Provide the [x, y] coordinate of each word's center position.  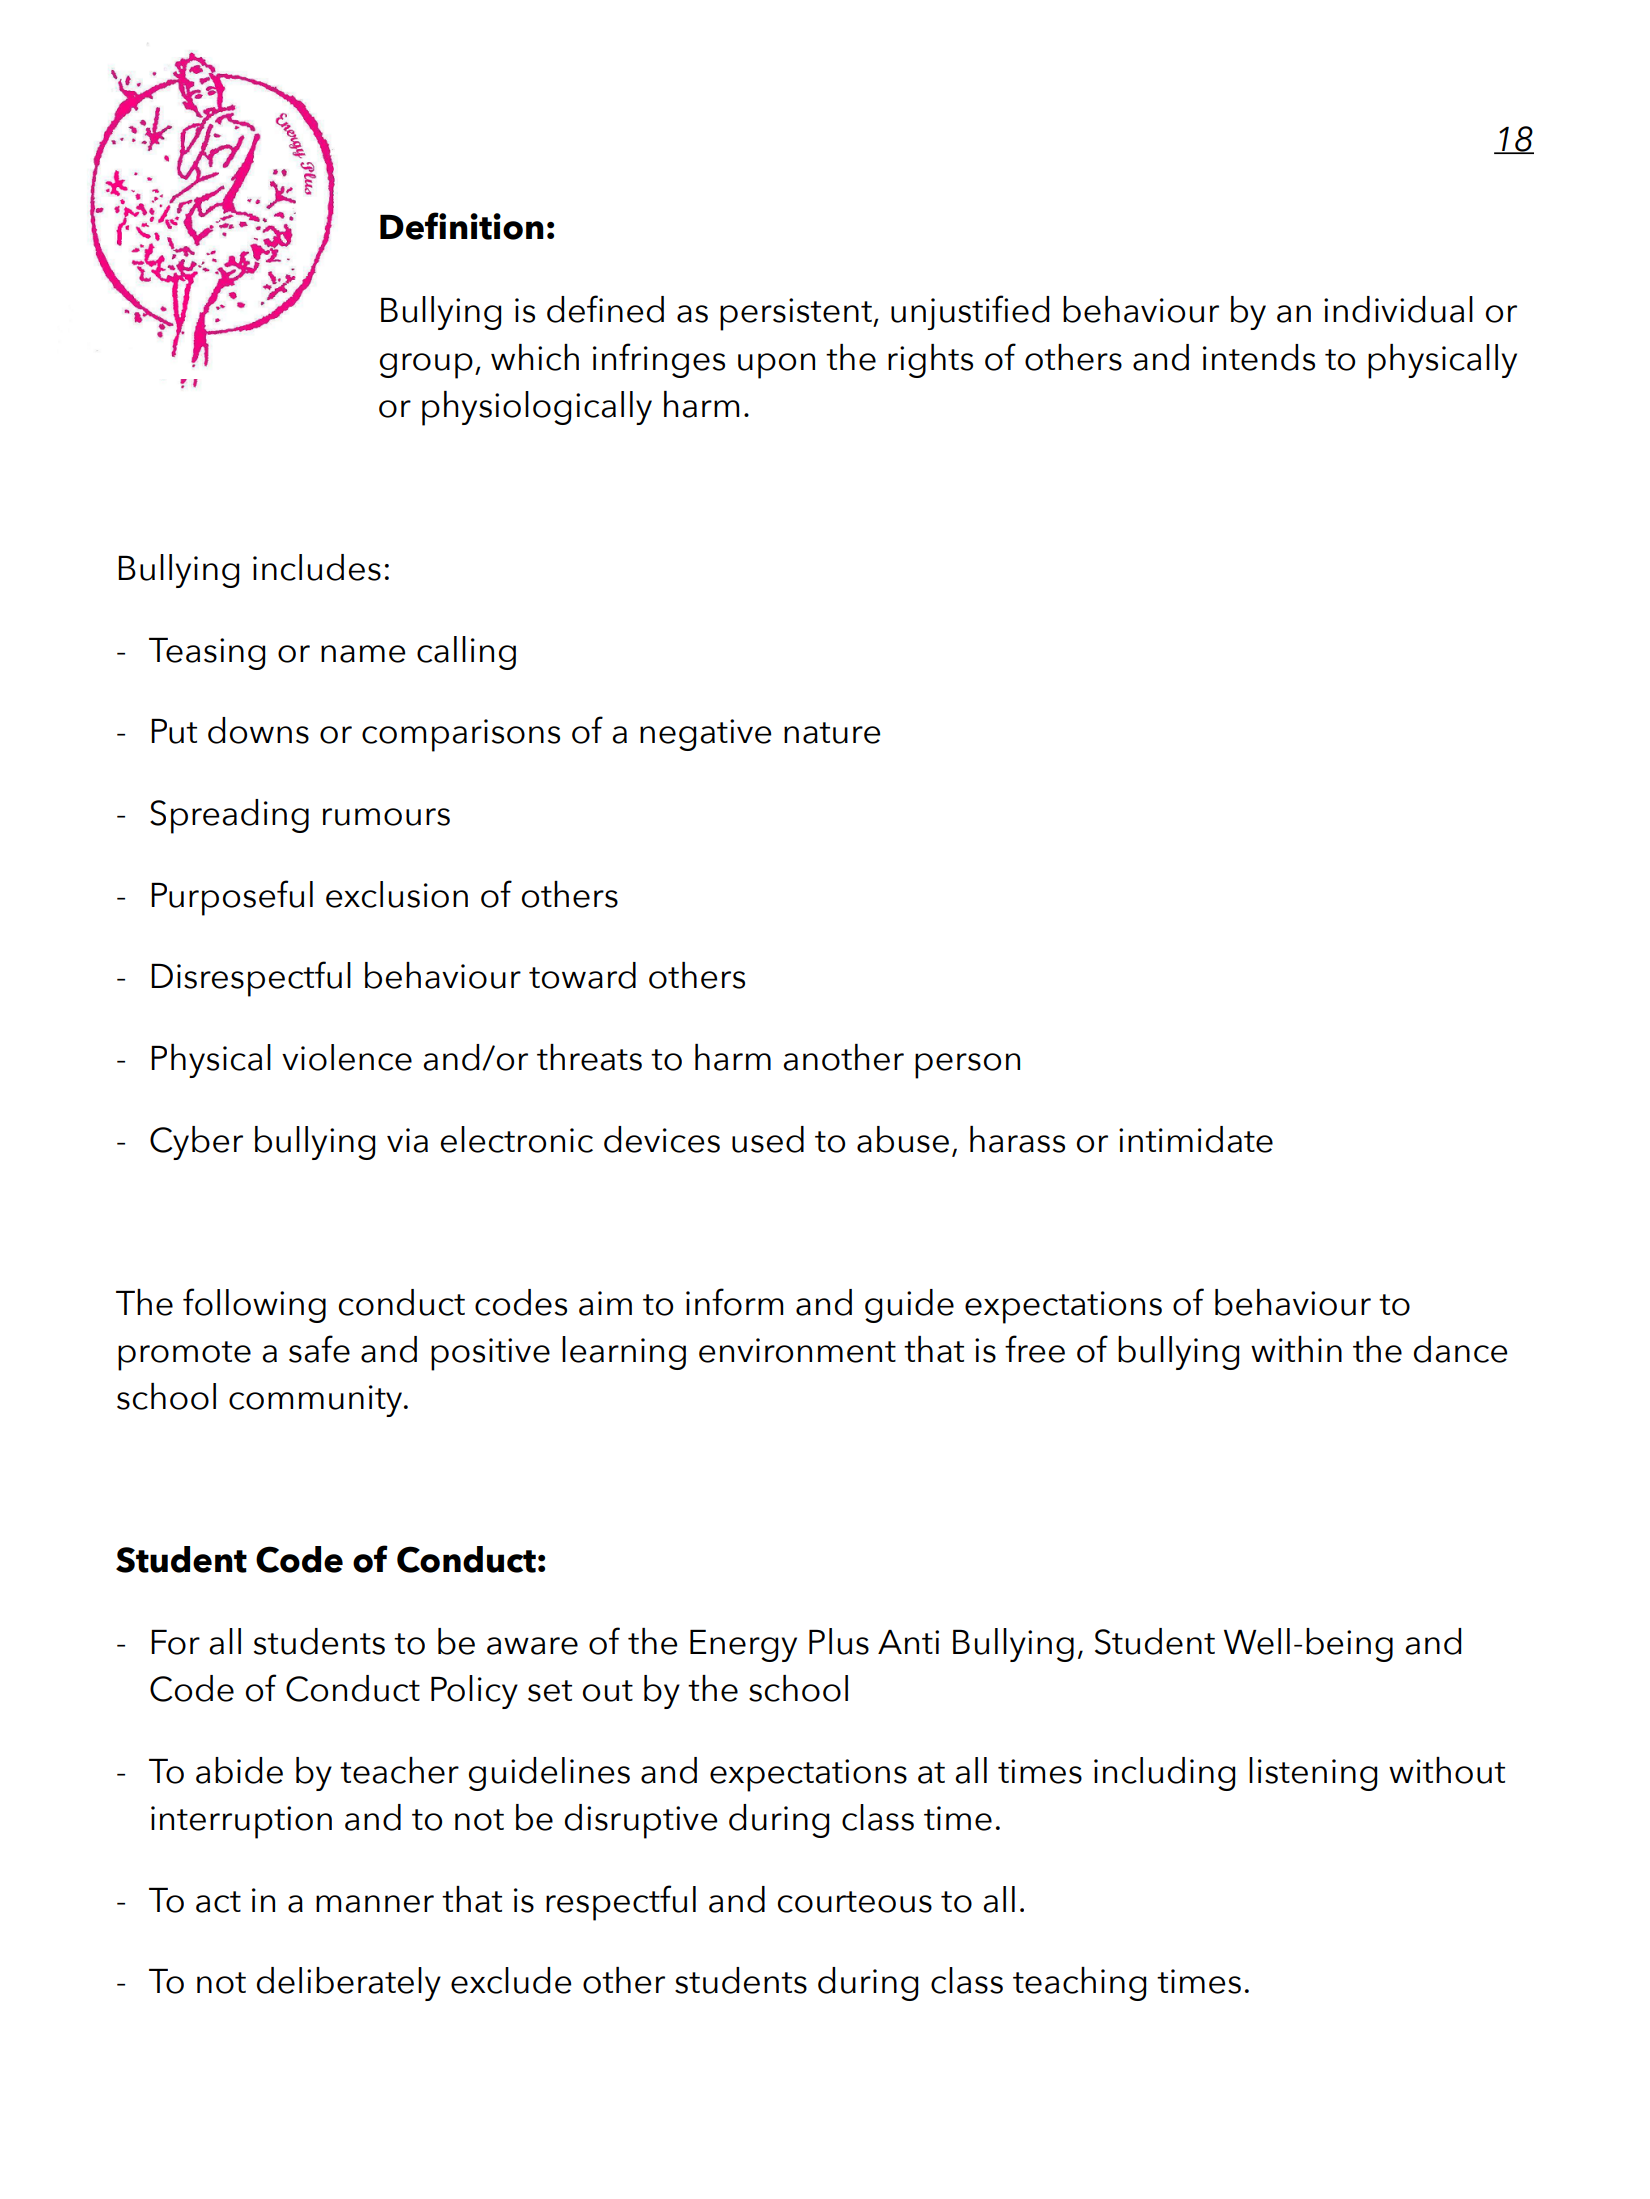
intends [1259, 357]
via [407, 1140]
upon [776, 366]
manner [375, 1904]
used [768, 1139]
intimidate [1196, 1139]
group [426, 366]
